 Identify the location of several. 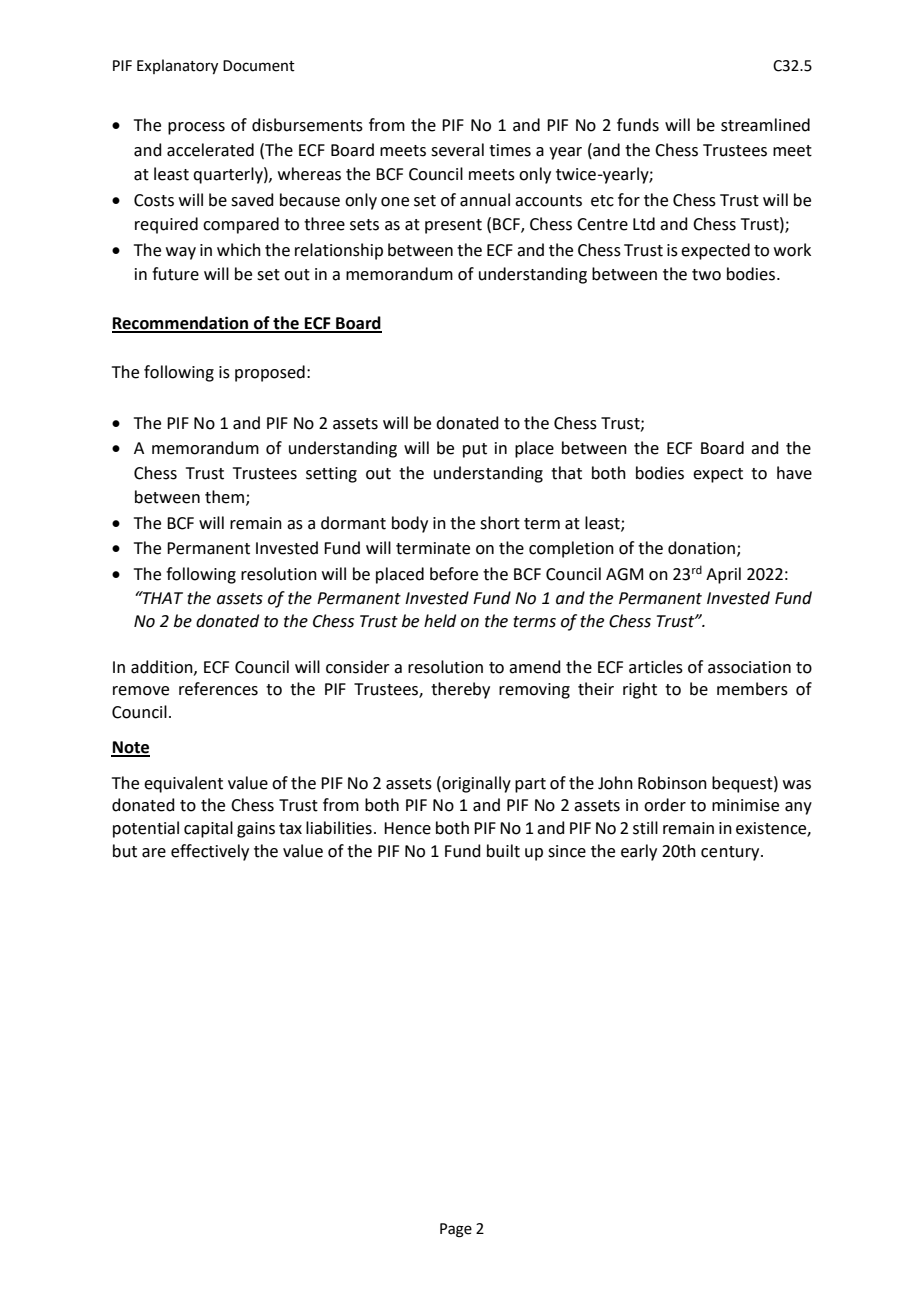
(457, 150).
